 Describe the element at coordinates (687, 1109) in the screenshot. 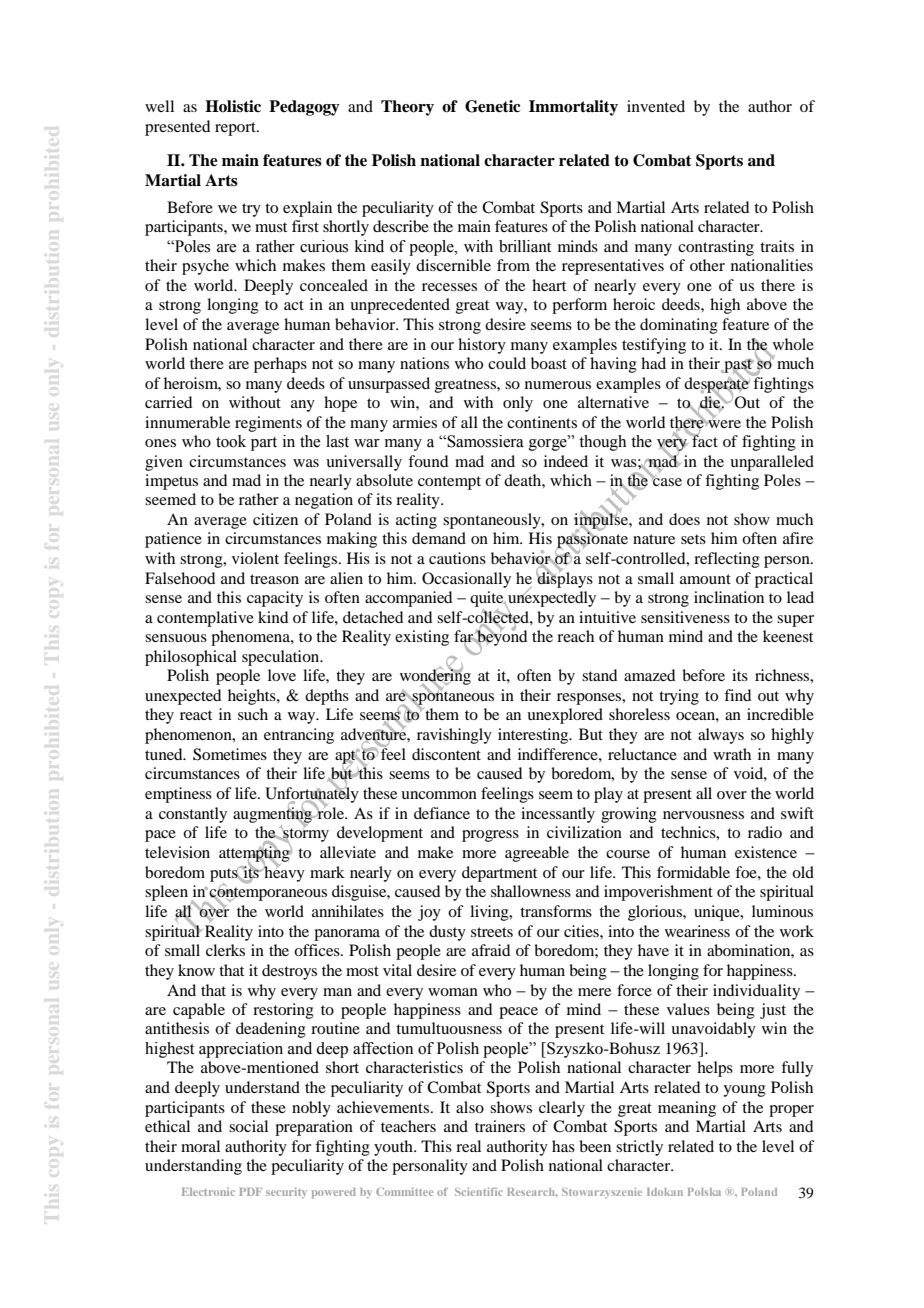

I see `meaning` at that location.
